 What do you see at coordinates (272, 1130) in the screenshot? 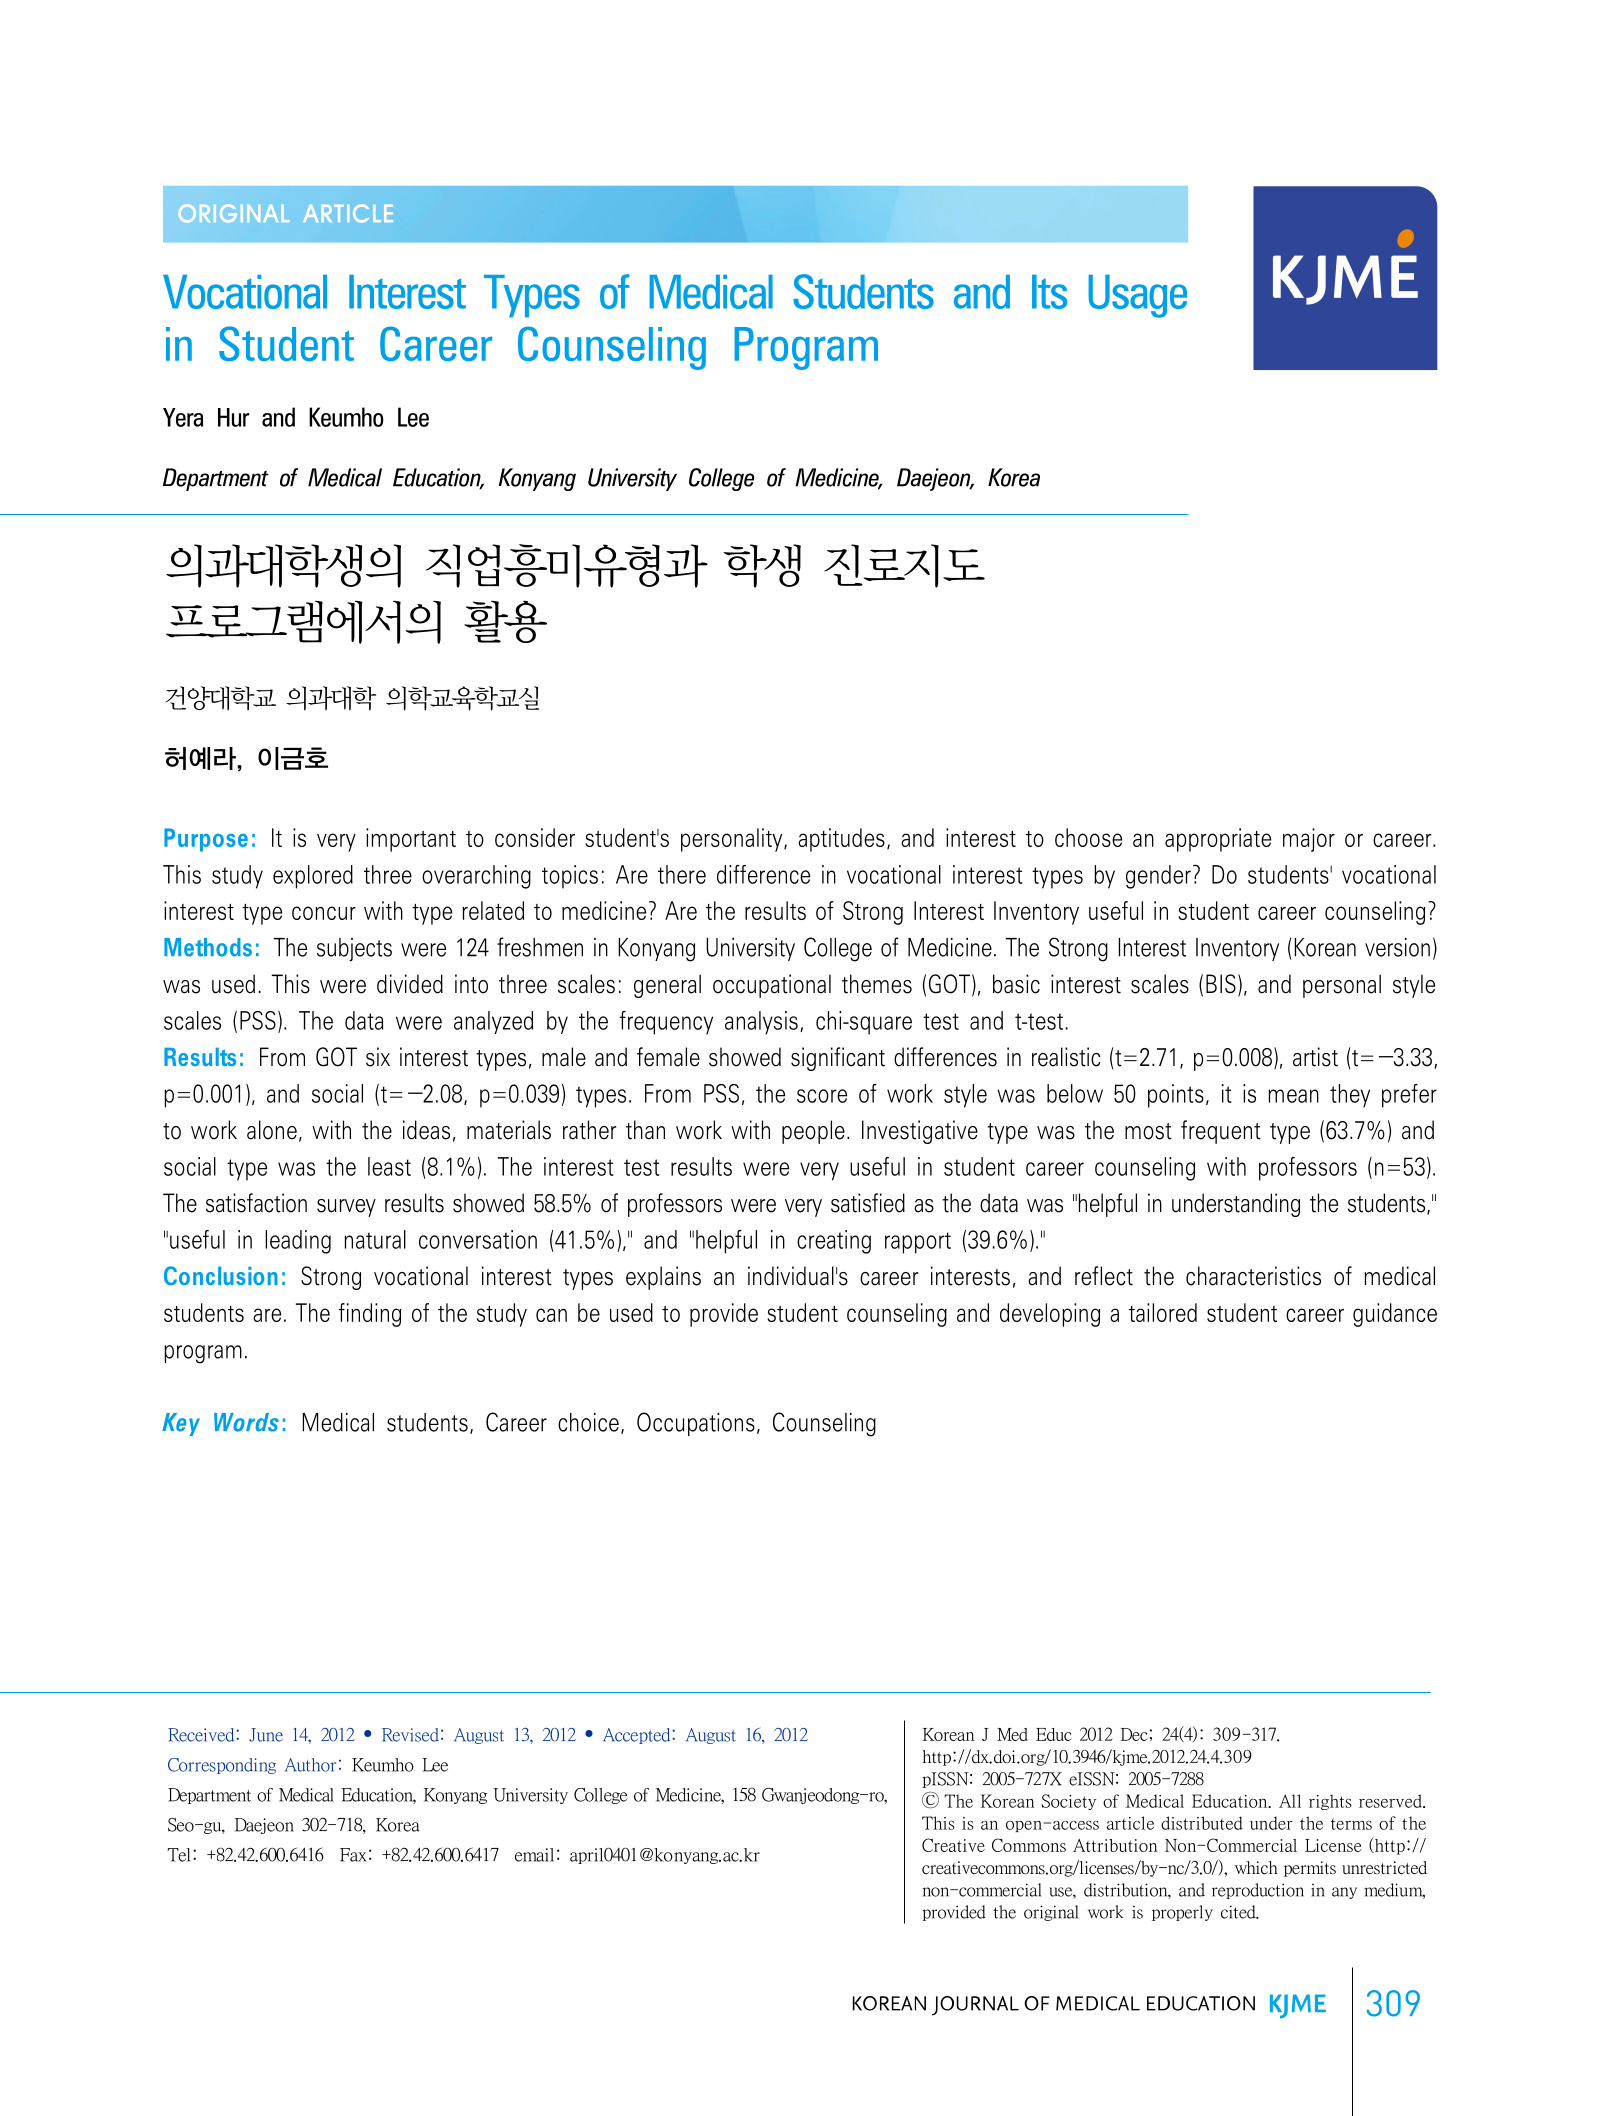
I see `alone` at bounding box center [272, 1130].
